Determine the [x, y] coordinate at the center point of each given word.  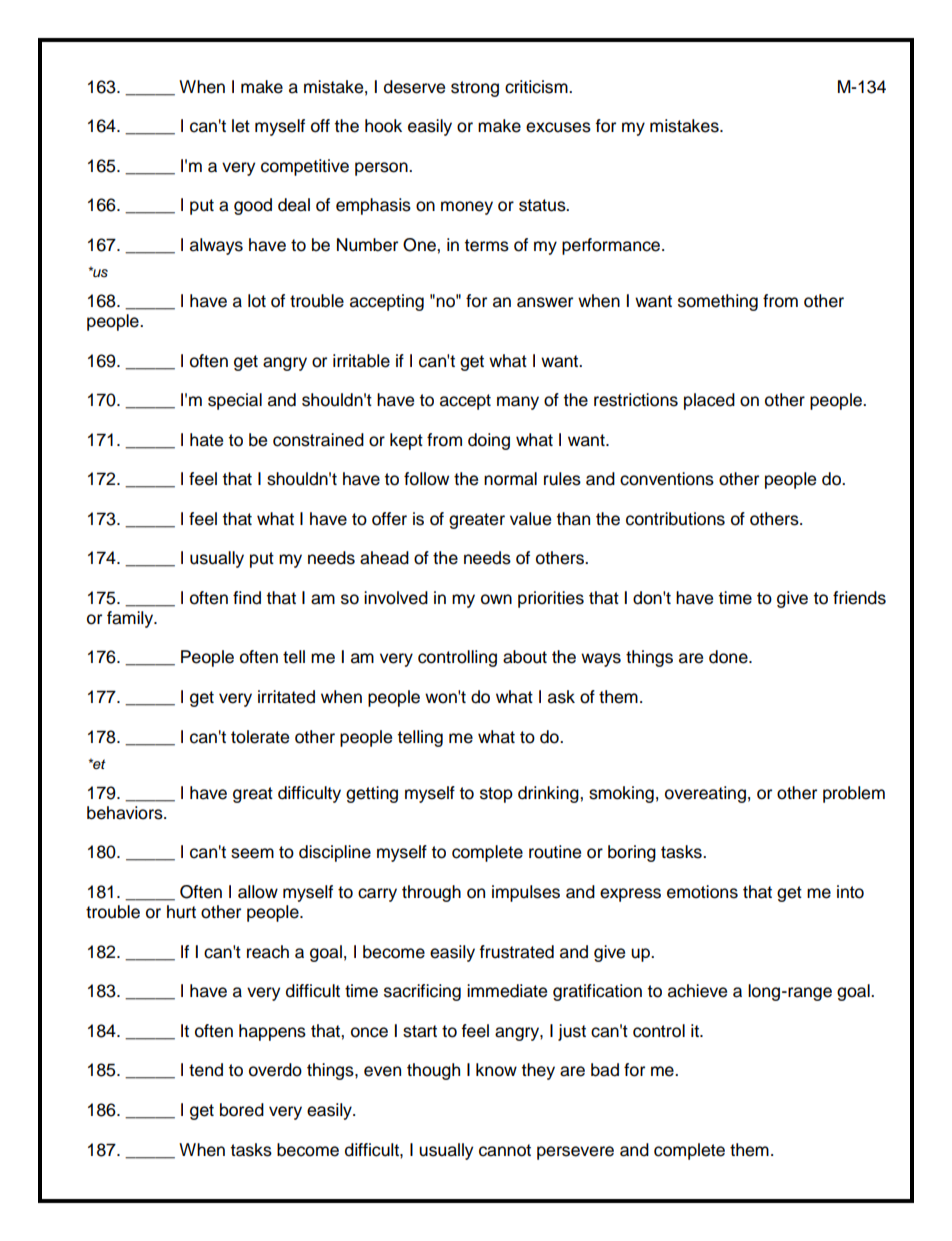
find [247, 598]
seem [252, 853]
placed [709, 401]
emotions [702, 892]
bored [242, 1110]
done [729, 657]
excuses [558, 127]
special [235, 401]
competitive [305, 167]
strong [475, 89]
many [518, 403]
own [496, 599]
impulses [526, 893]
